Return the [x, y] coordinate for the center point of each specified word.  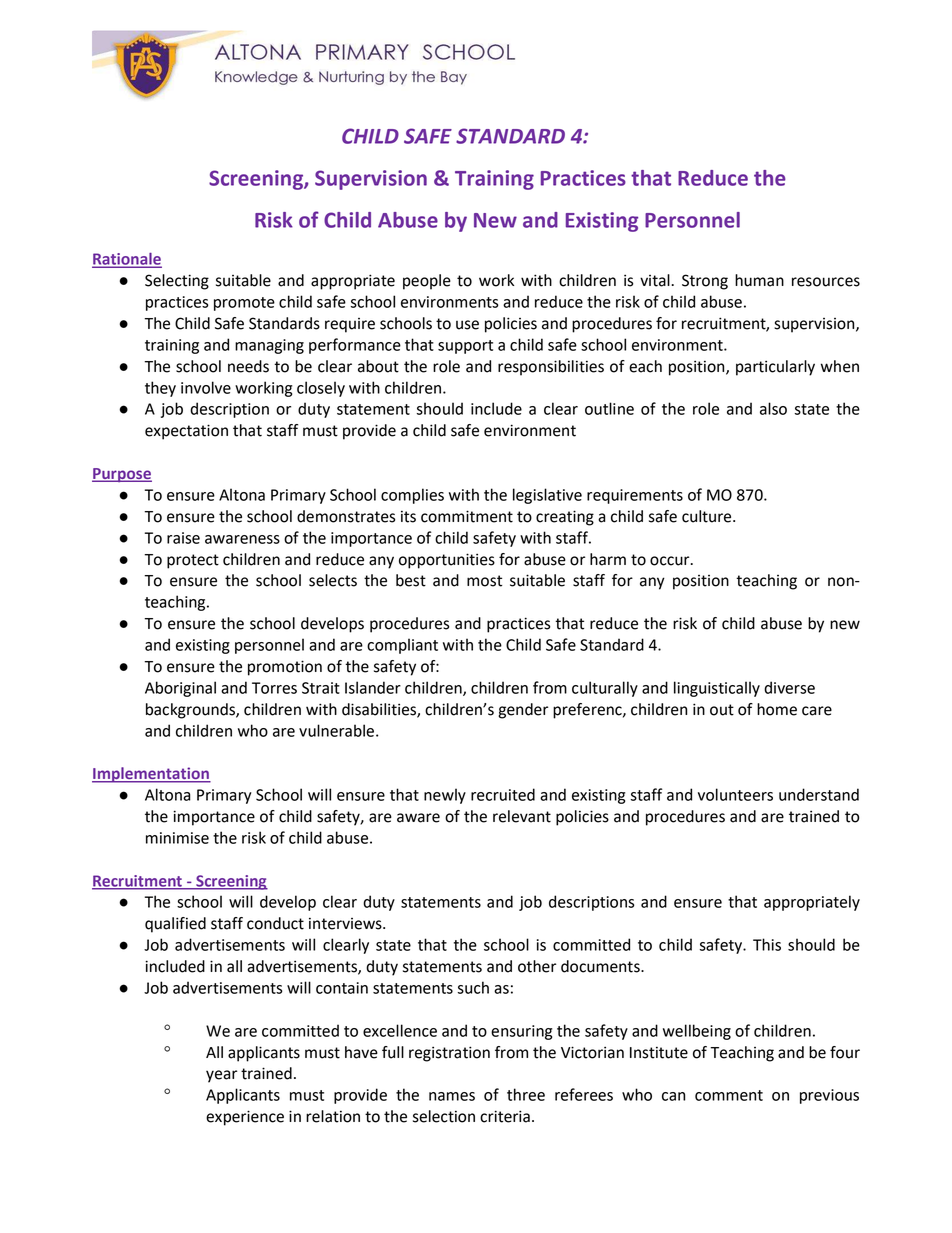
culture [708, 516]
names [452, 1096]
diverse [789, 687]
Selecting [177, 282]
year [221, 1076]
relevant [522, 816]
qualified [175, 925]
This [767, 944]
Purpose [122, 475]
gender [523, 711]
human [759, 280]
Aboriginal [180, 689]
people [427, 282]
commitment [467, 516]
